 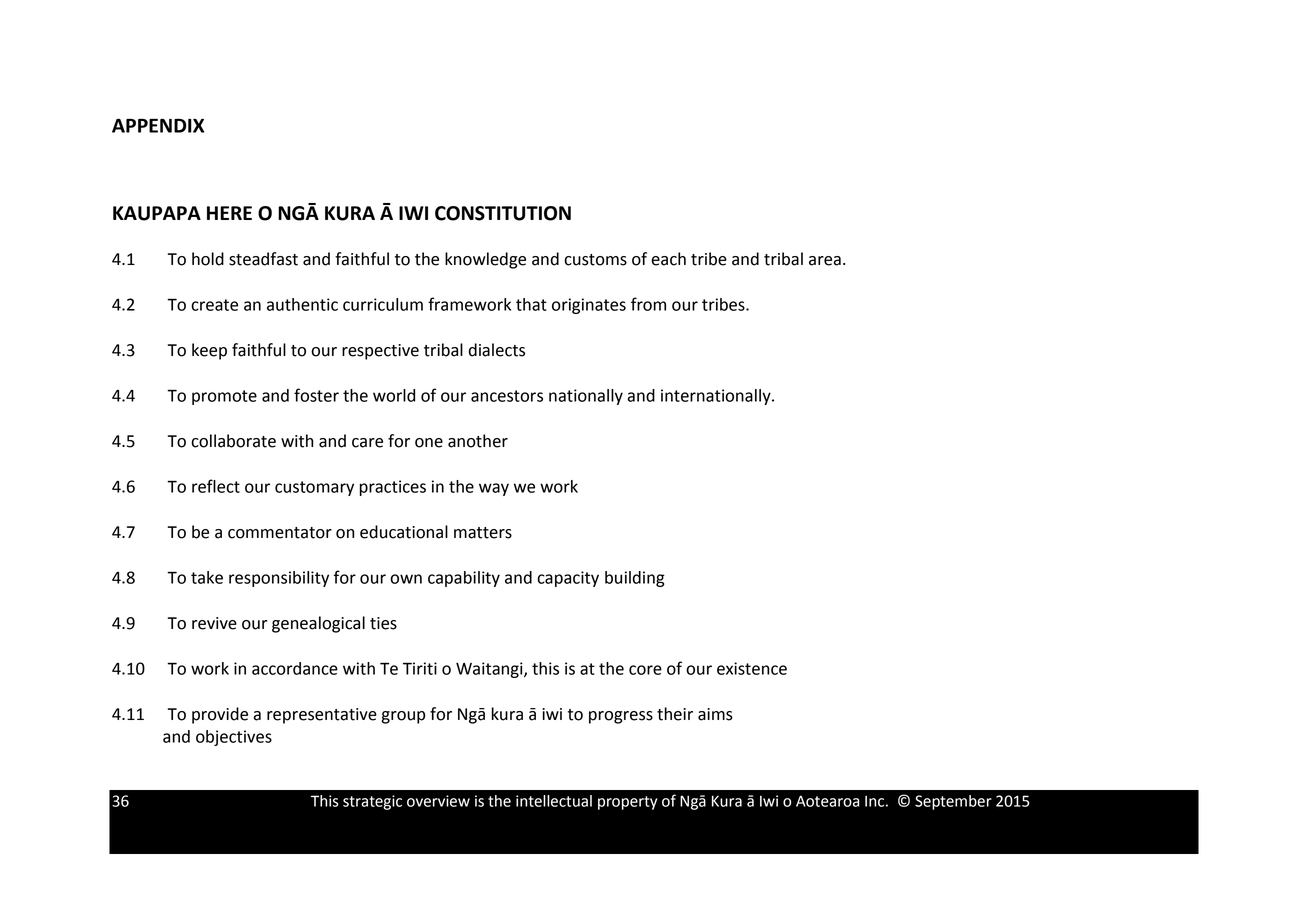 I want to click on objectives, so click(x=234, y=738).
